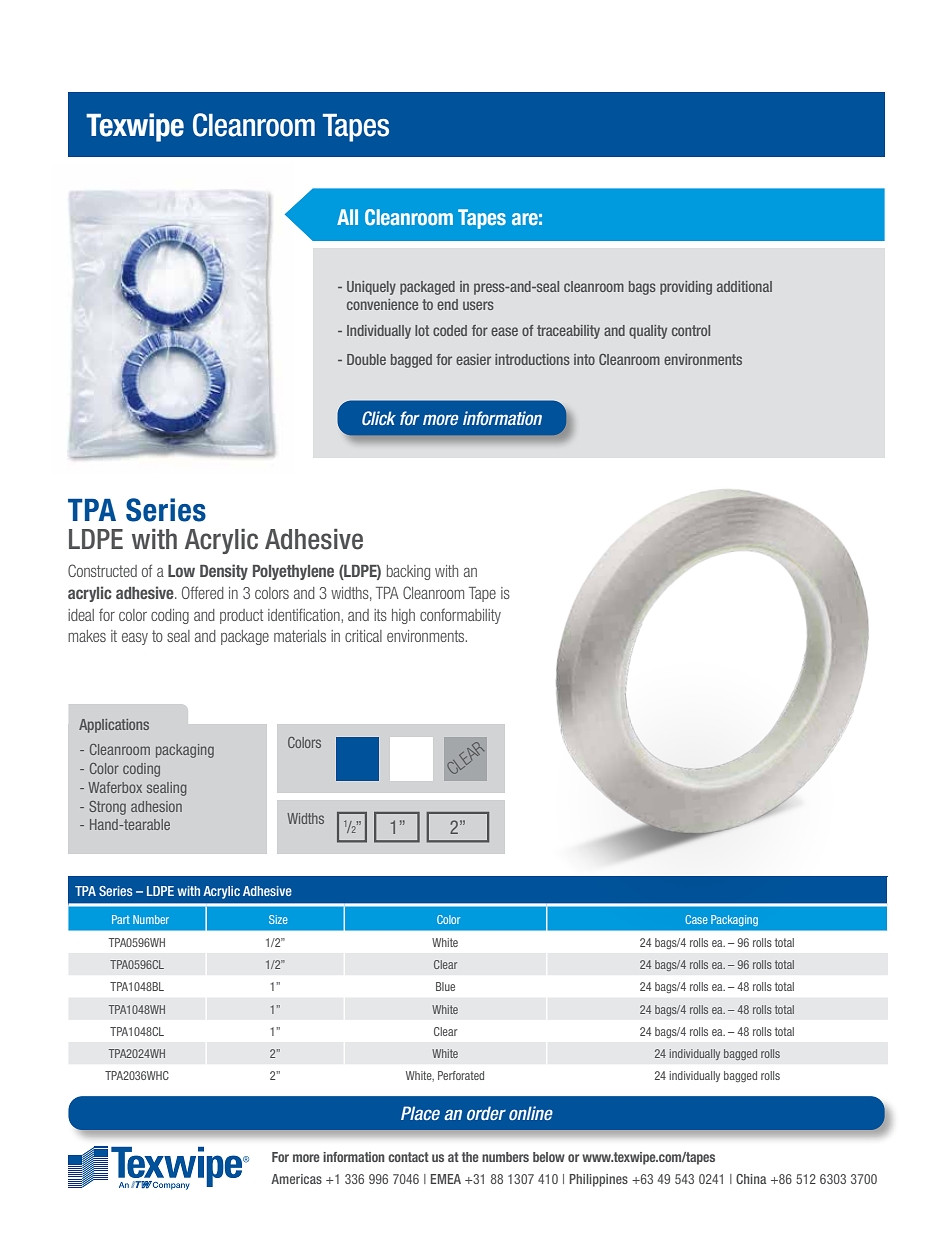 Image resolution: width=952 pixels, height=1233 pixels. Describe the element at coordinates (599, 1180) in the screenshot. I see `Philippines` at that location.
